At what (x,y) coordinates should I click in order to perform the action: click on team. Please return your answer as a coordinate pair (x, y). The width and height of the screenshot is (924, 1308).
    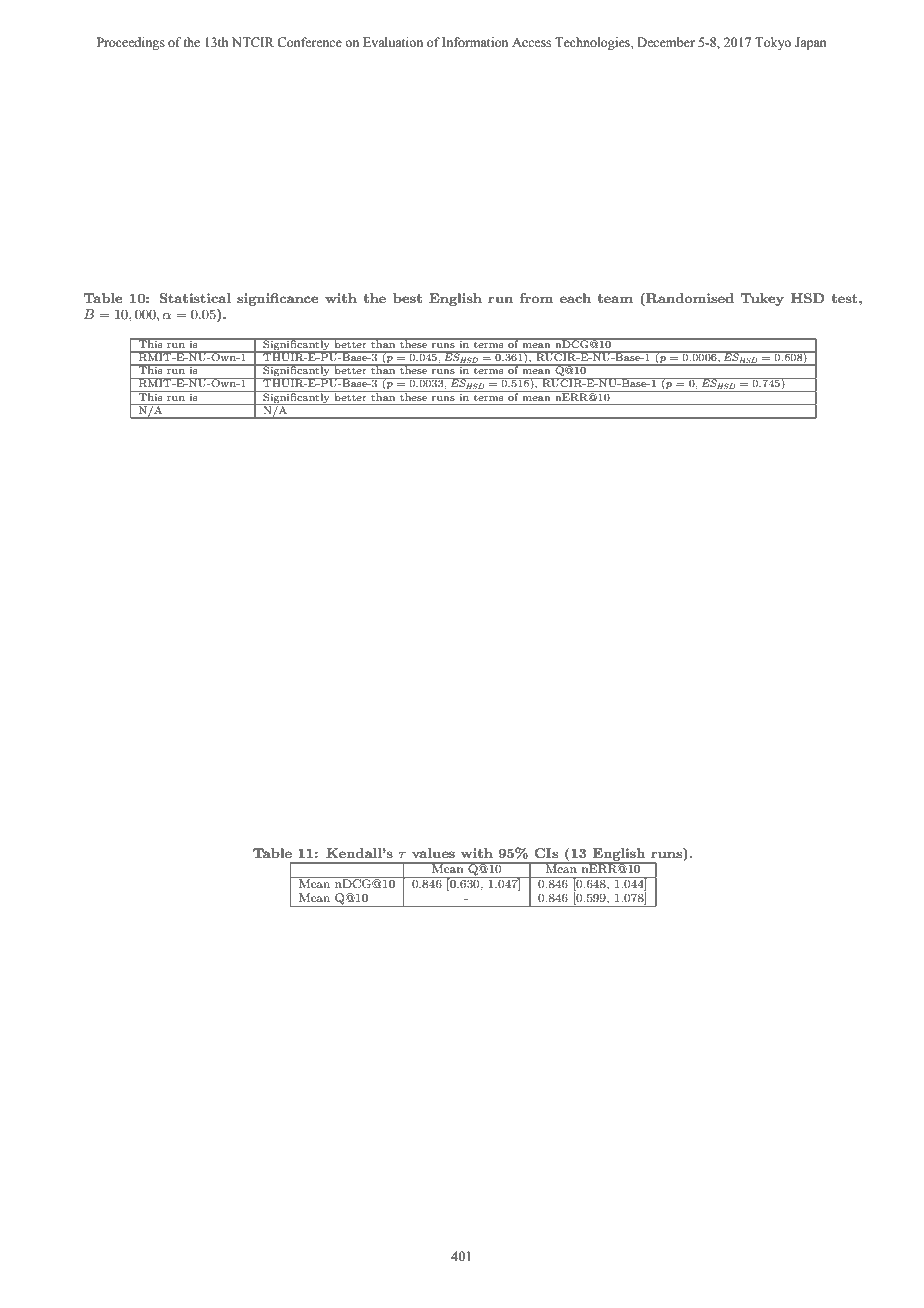
    Looking at the image, I should click on (615, 298).
